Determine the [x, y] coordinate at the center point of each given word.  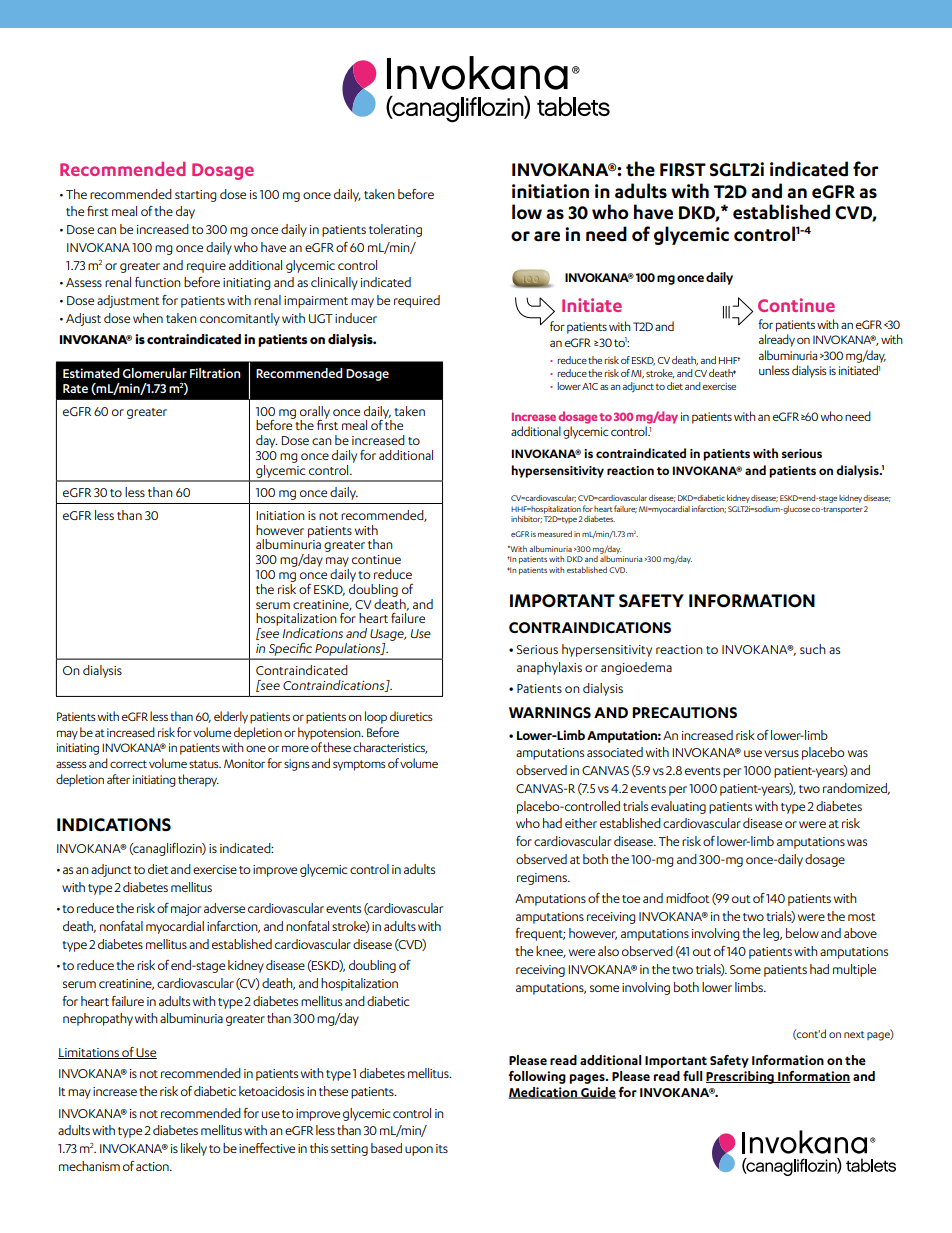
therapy [198, 780]
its [442, 1148]
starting [196, 196]
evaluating [678, 807]
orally [315, 413]
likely [194, 1149]
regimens [543, 879]
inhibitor [526, 519]
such [813, 649]
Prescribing [741, 1077]
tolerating [395, 230]
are [547, 236]
